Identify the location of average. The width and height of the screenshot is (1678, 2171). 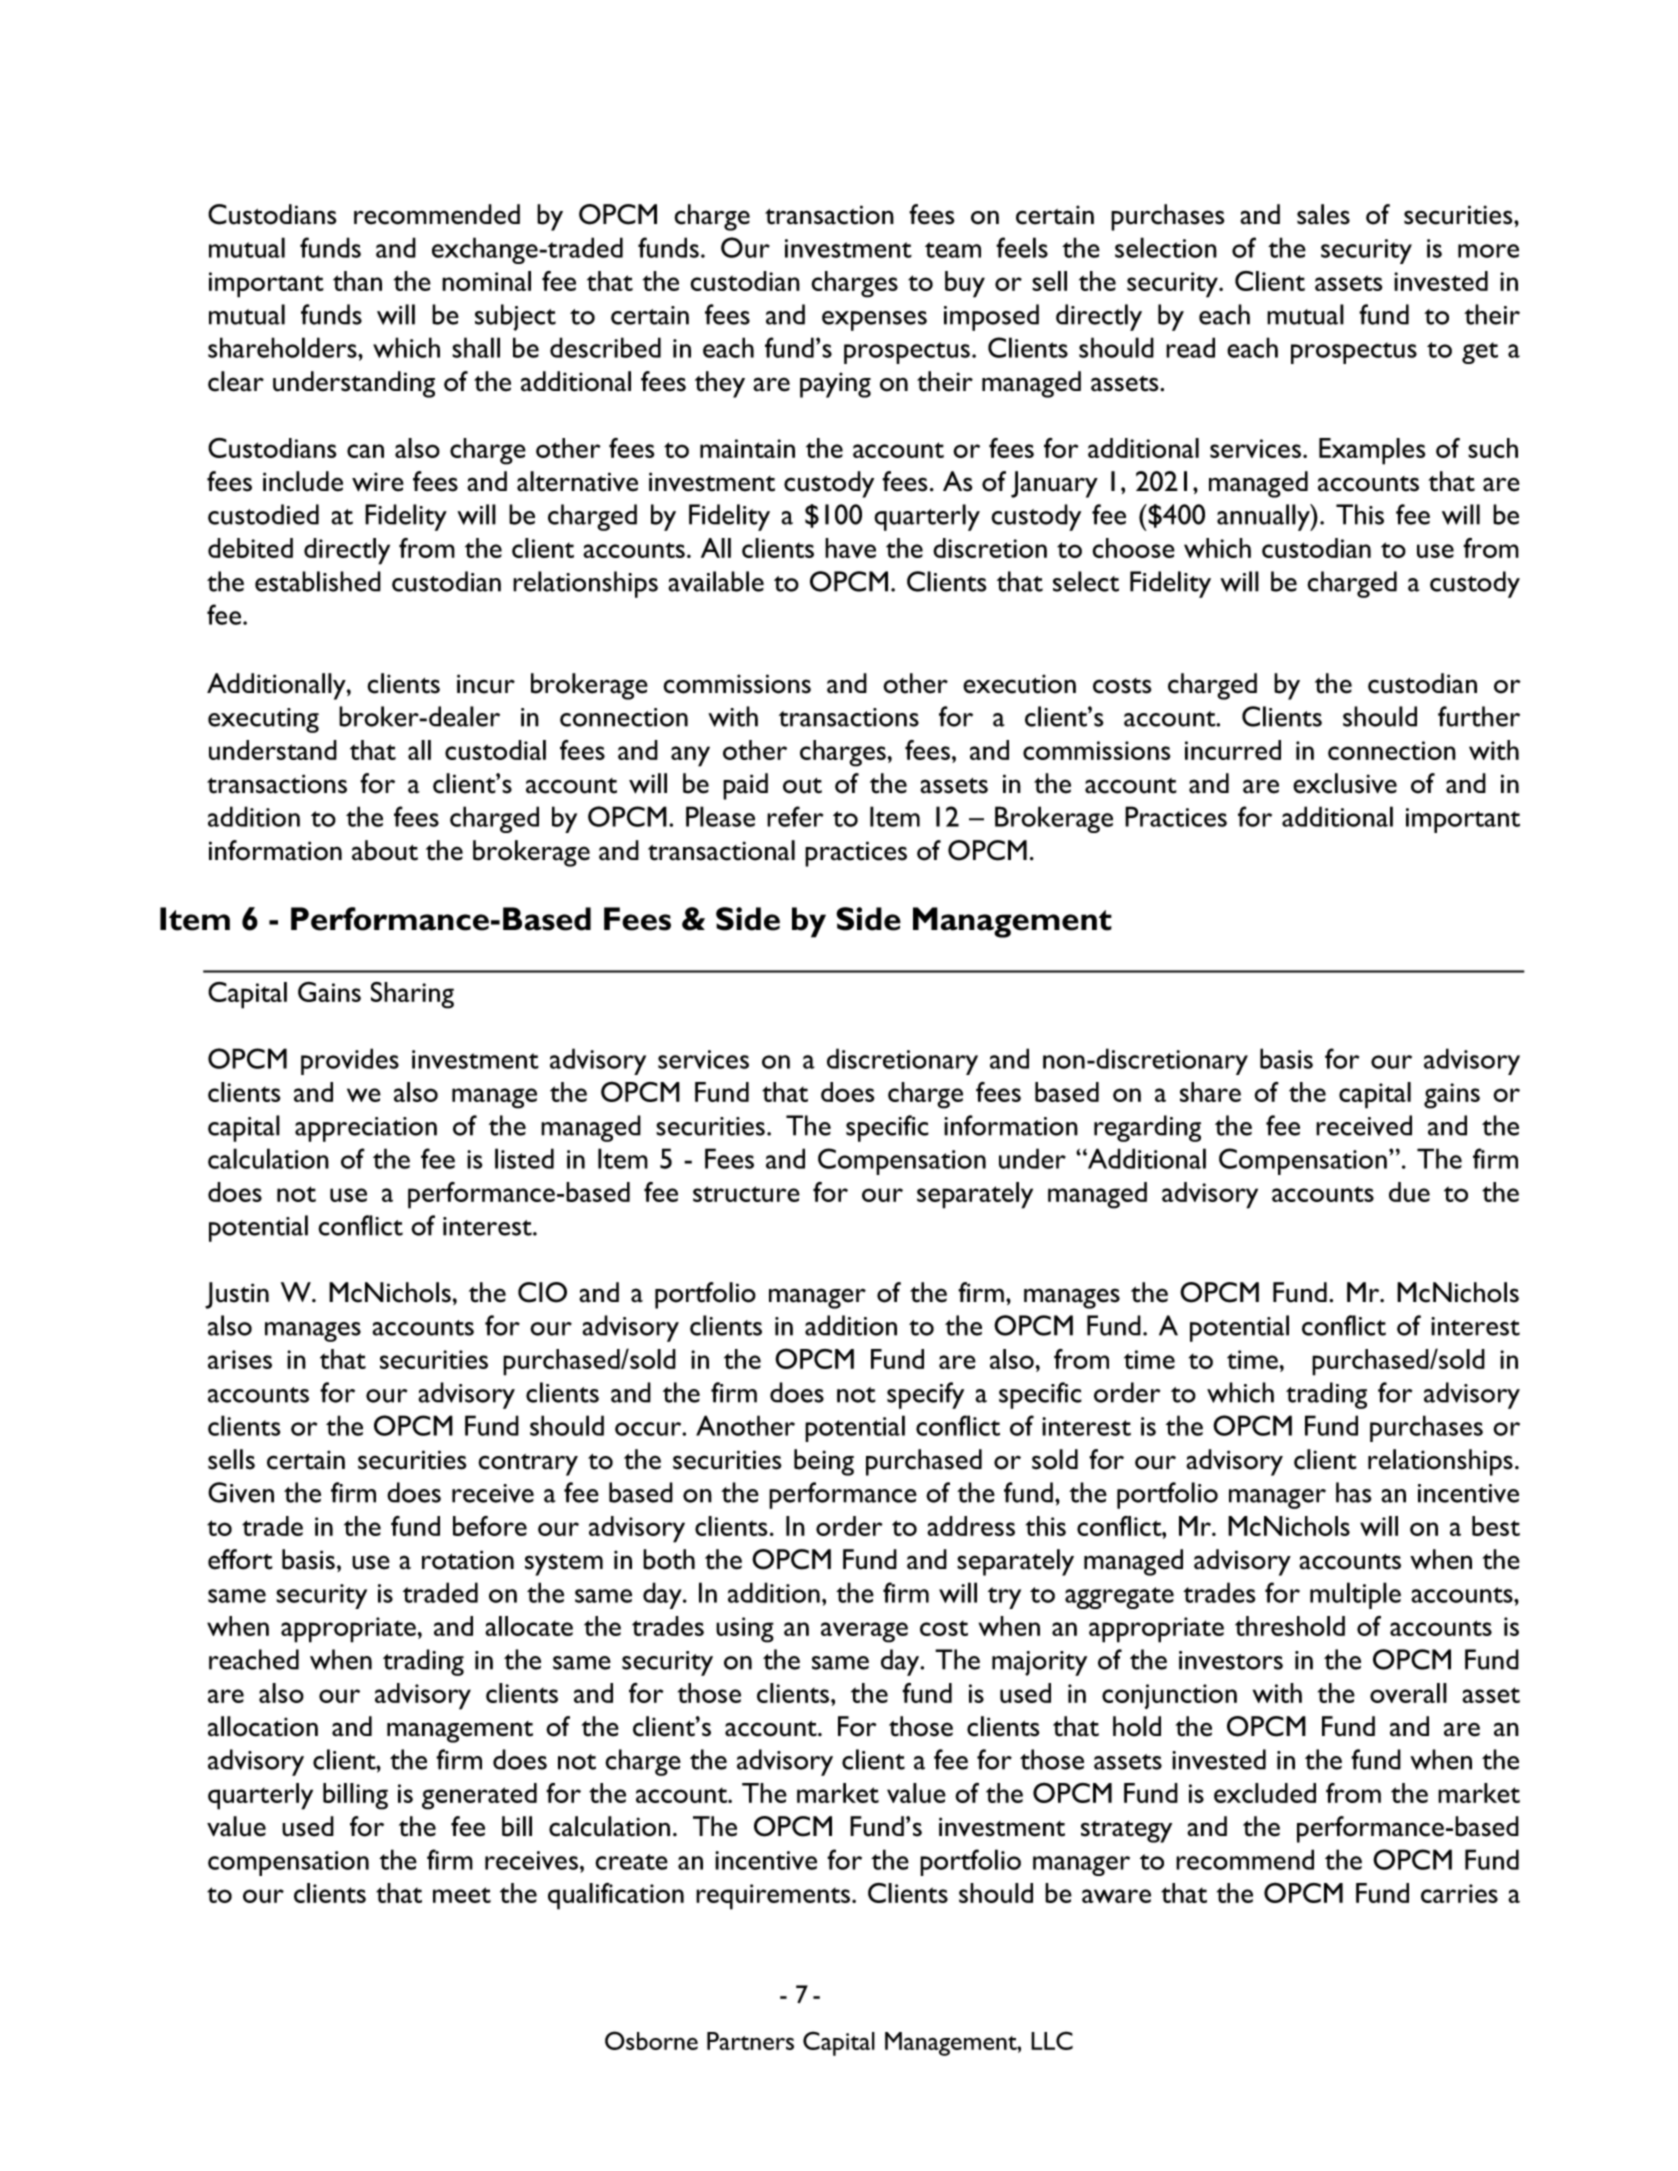
(864, 1632).
